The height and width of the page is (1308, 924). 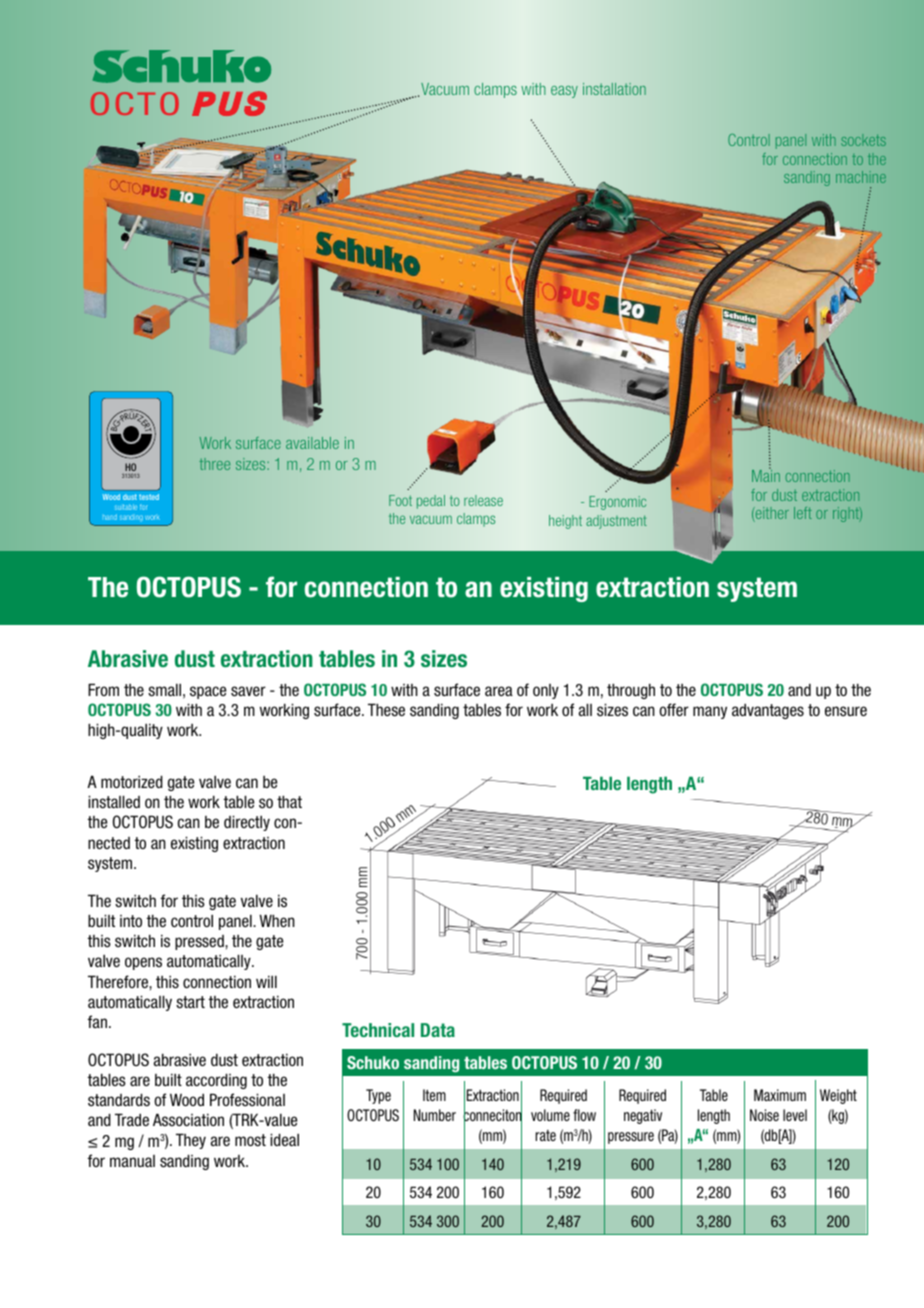 I want to click on area, so click(x=499, y=691).
